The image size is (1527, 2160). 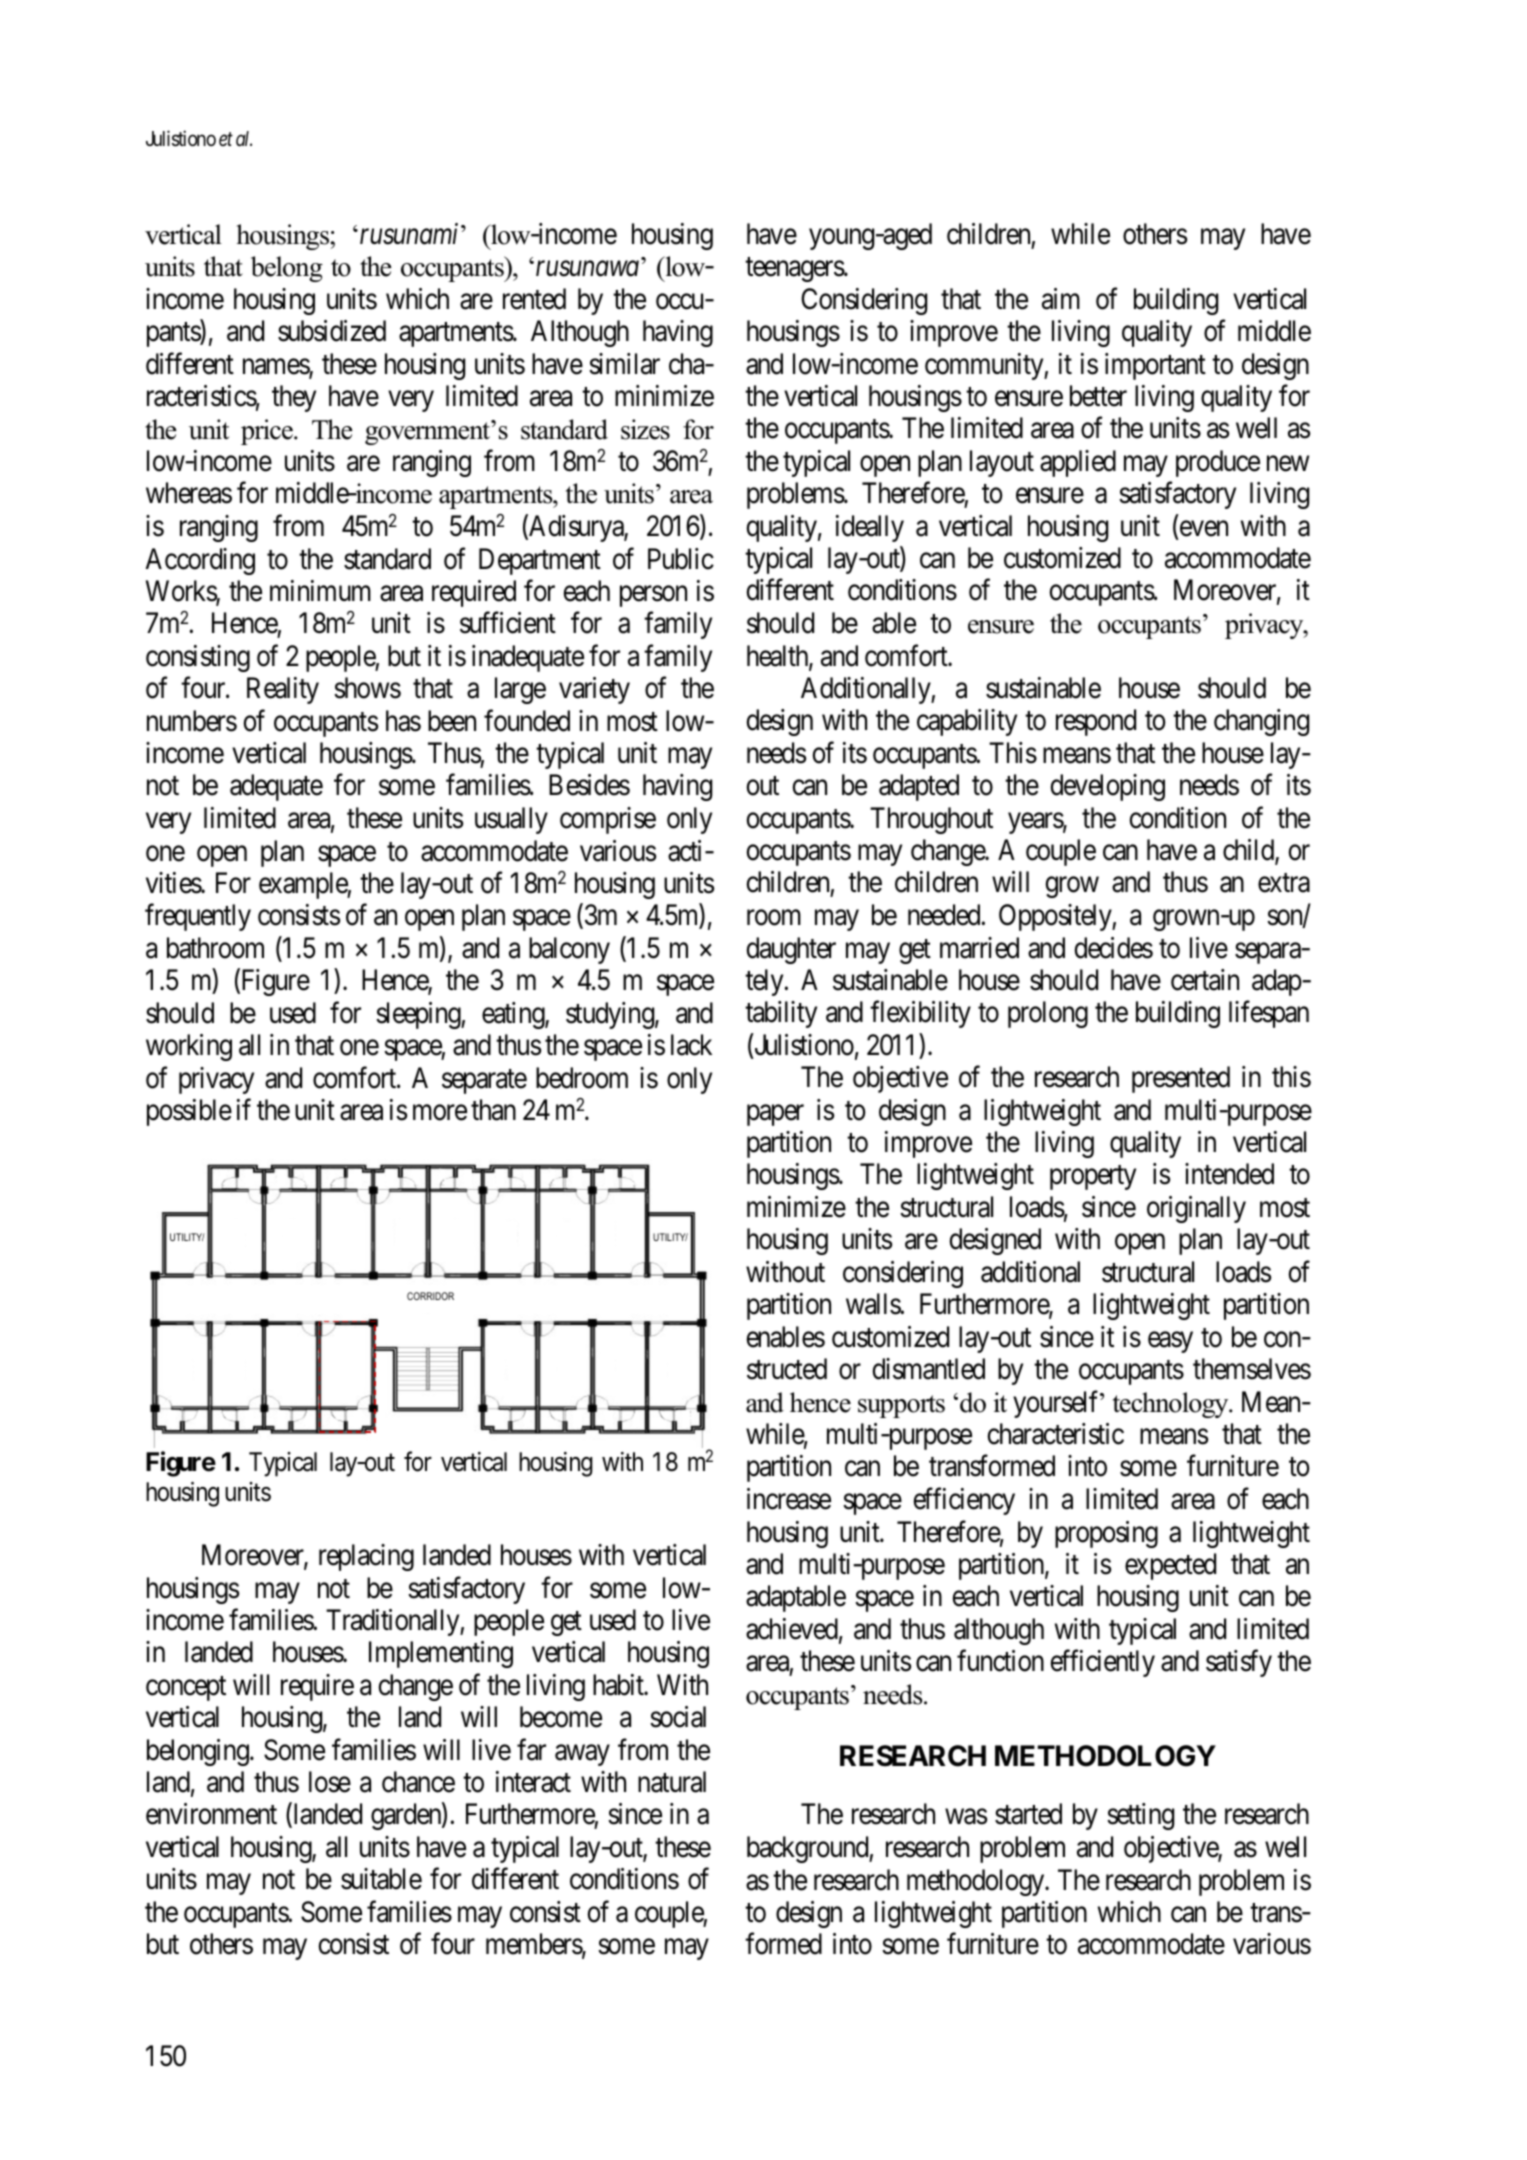 What do you see at coordinates (1170, 1342) in the screenshot?
I see `easy` at bounding box center [1170, 1342].
